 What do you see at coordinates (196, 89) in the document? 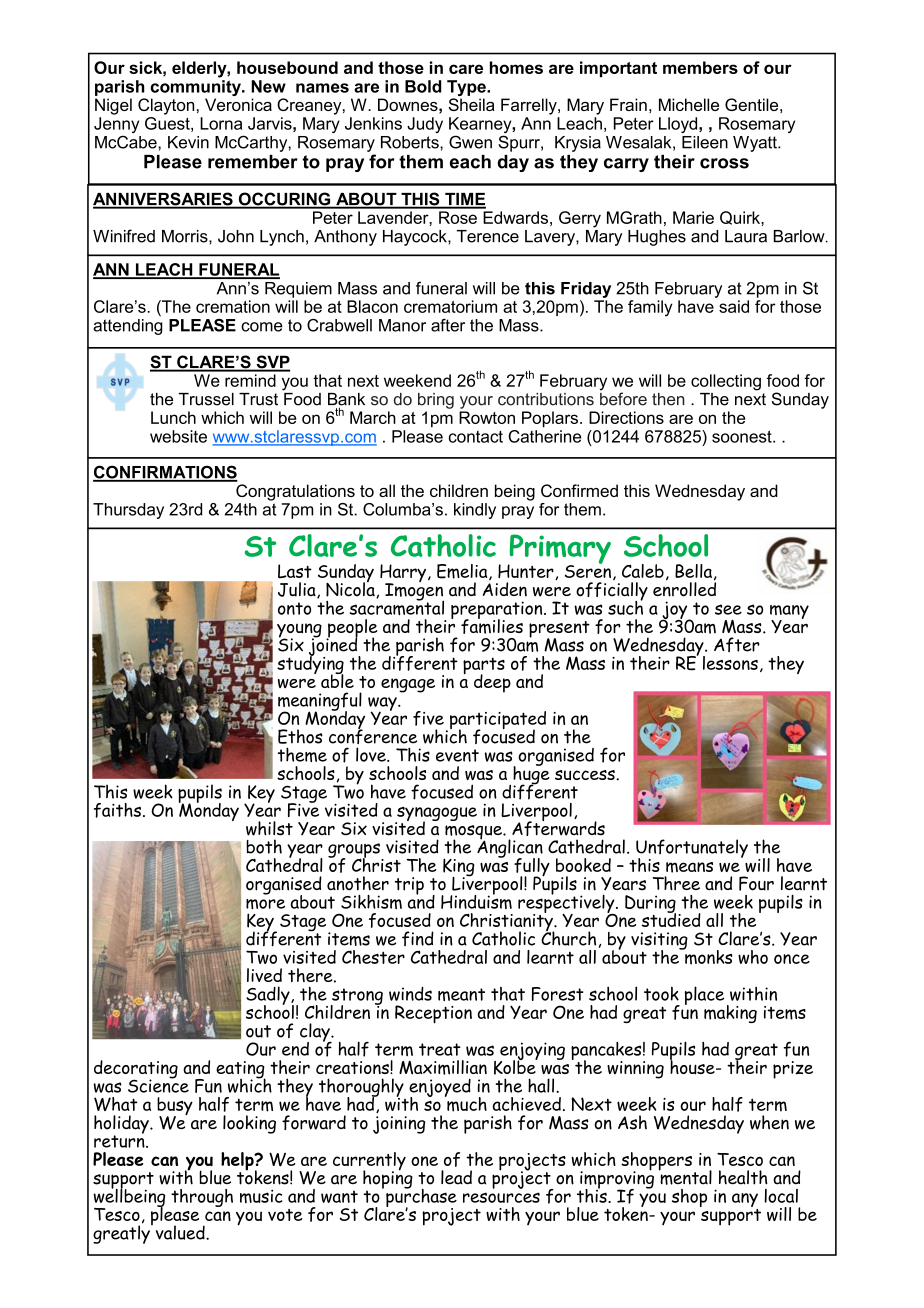
I see `community` at bounding box center [196, 89].
